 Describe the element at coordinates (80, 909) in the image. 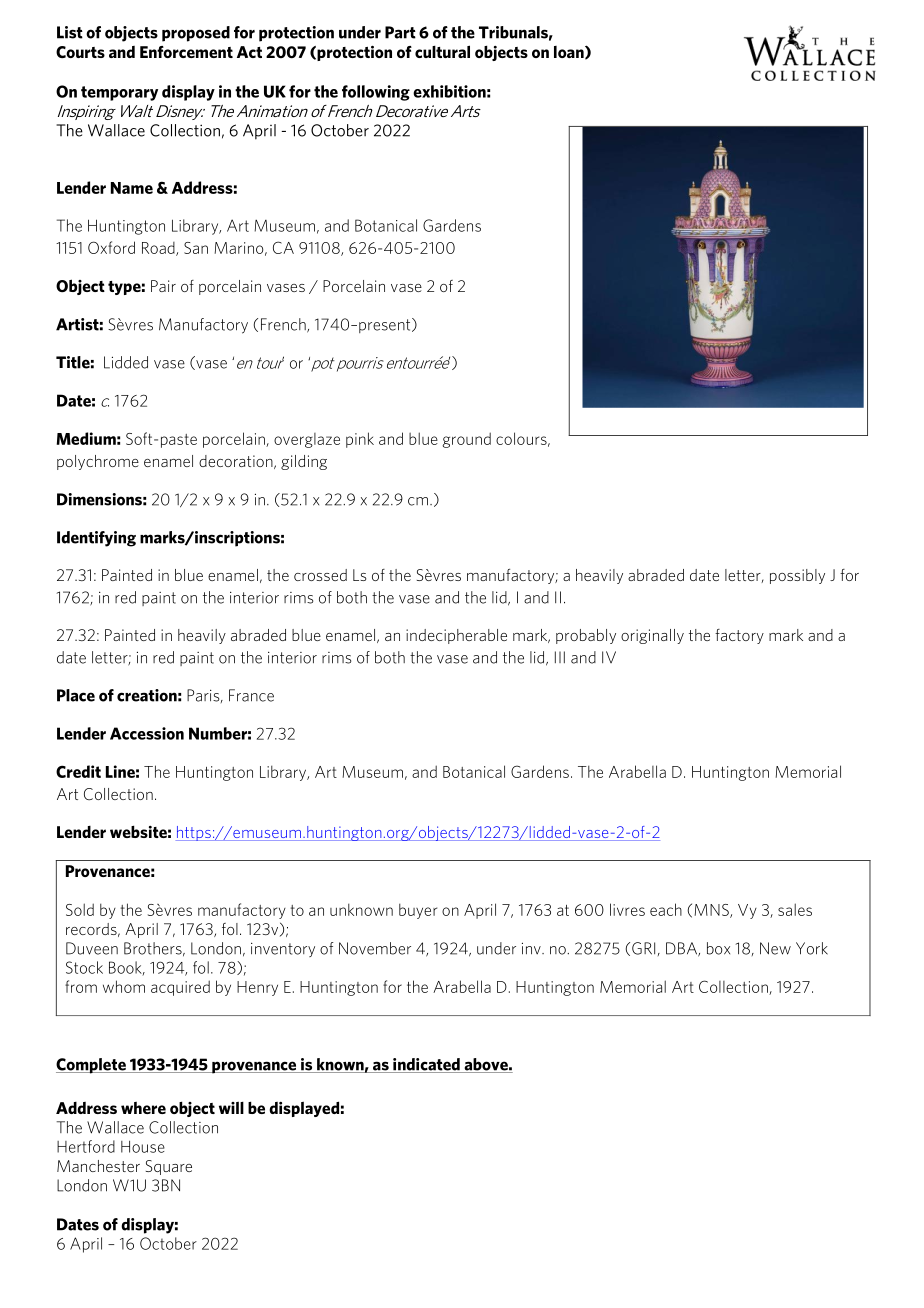

I see `Sold` at that location.
